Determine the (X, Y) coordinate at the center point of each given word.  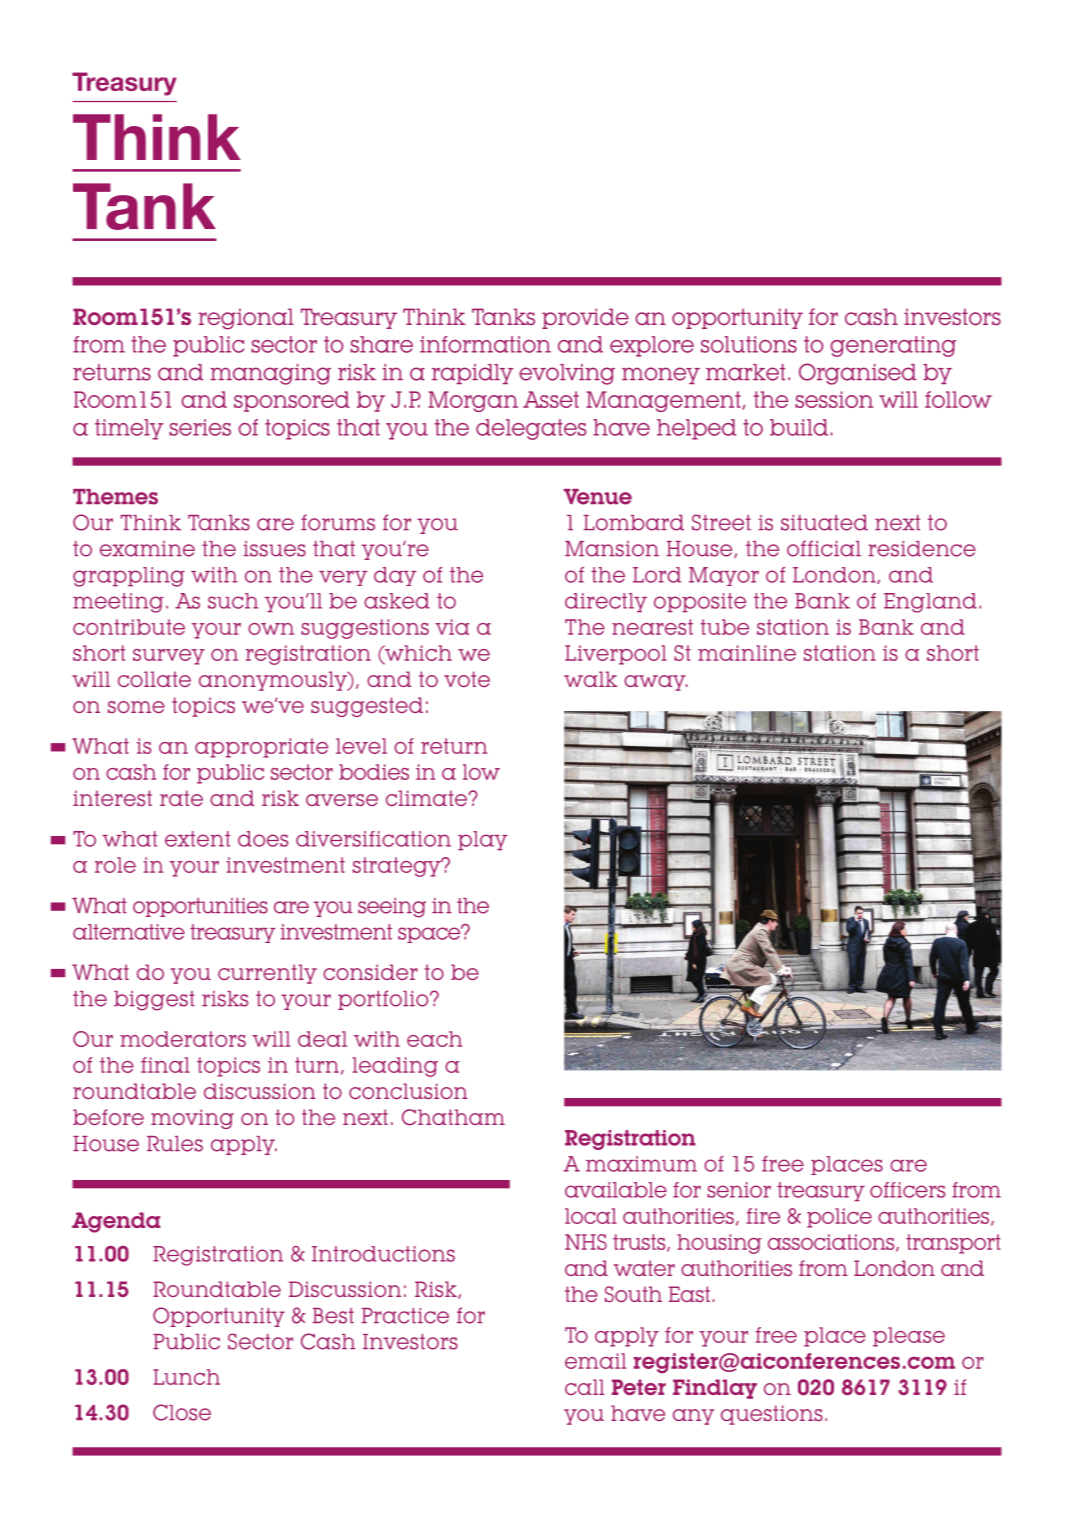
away (656, 683)
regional (246, 319)
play (483, 840)
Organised (857, 374)
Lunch (186, 1377)
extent (197, 839)
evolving (567, 374)
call (585, 1387)
